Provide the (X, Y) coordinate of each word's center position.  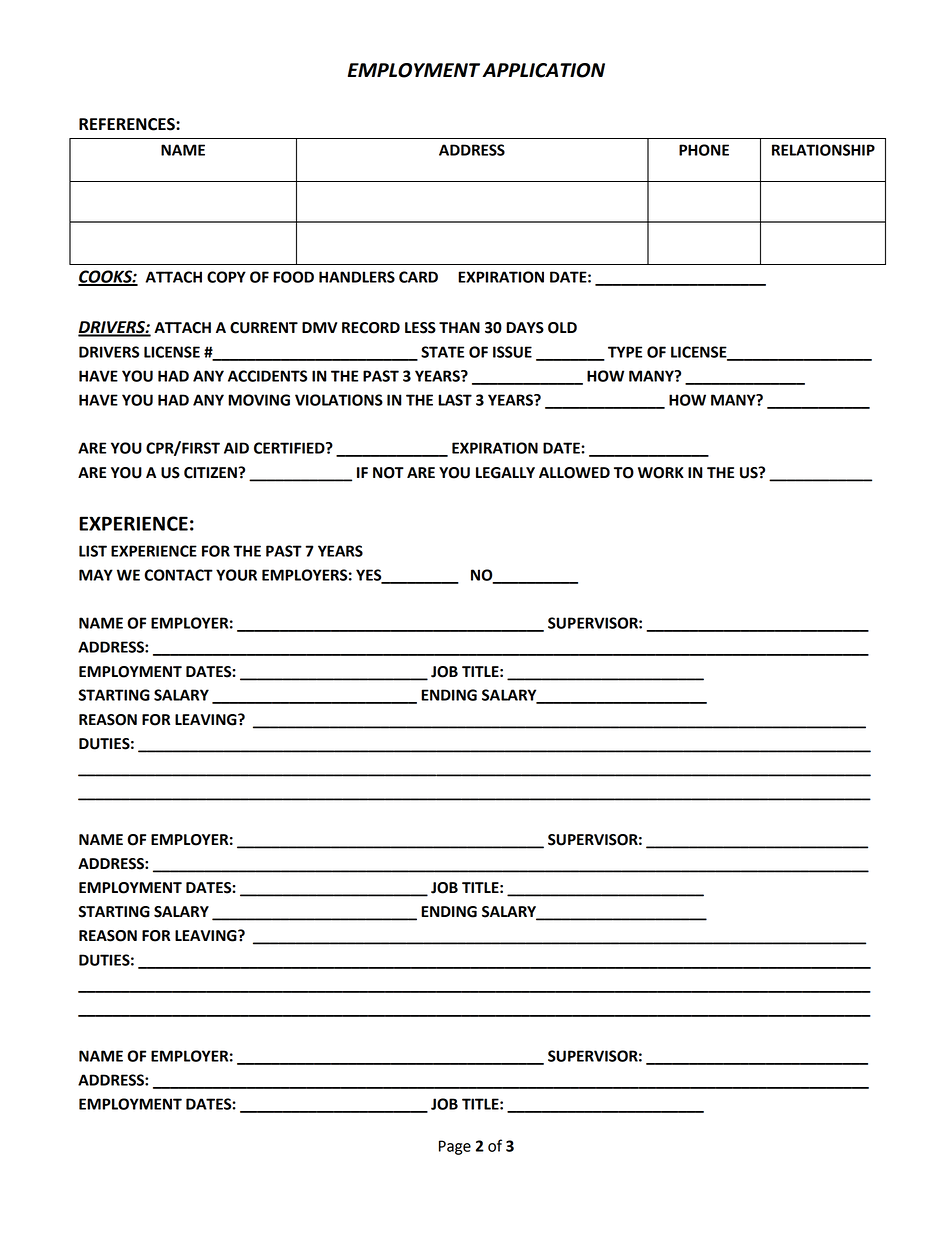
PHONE (704, 150)
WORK (661, 473)
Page (455, 1147)
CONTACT (178, 575)
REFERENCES (128, 124)
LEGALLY (505, 473)
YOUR (236, 575)
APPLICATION (543, 70)
